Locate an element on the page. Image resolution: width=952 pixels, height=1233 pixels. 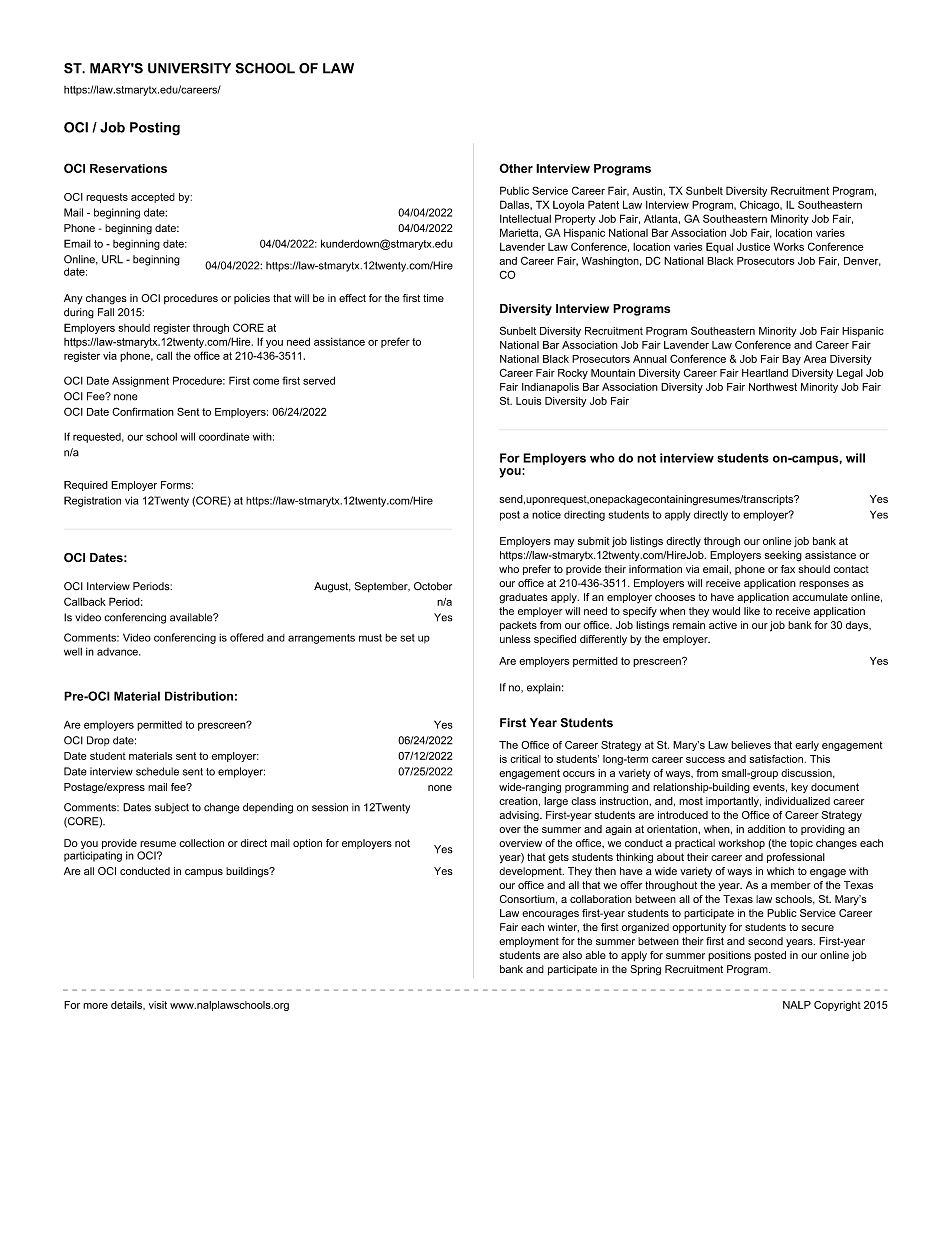
visit is located at coordinates (158, 1005).
